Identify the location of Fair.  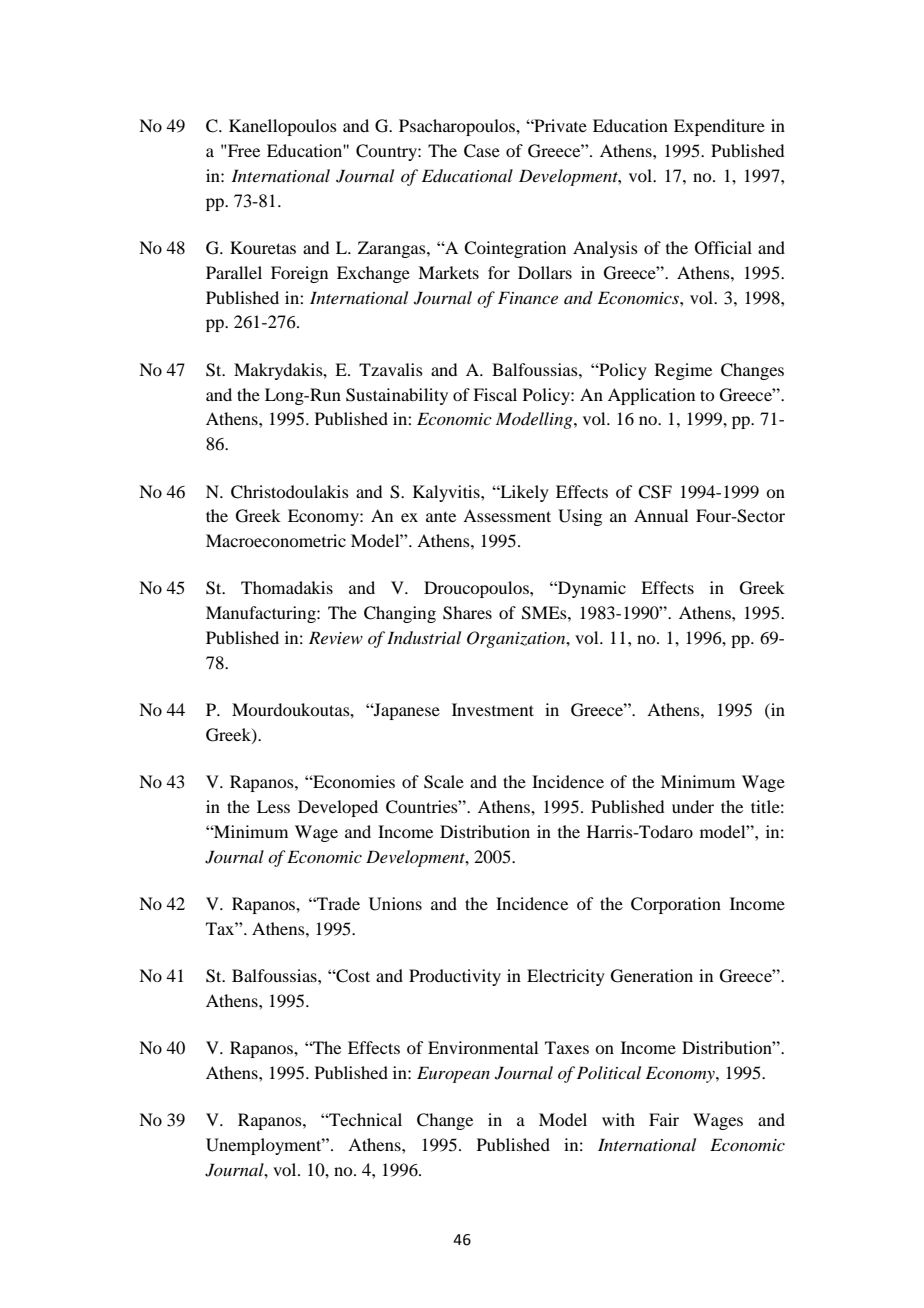
(664, 1119).
